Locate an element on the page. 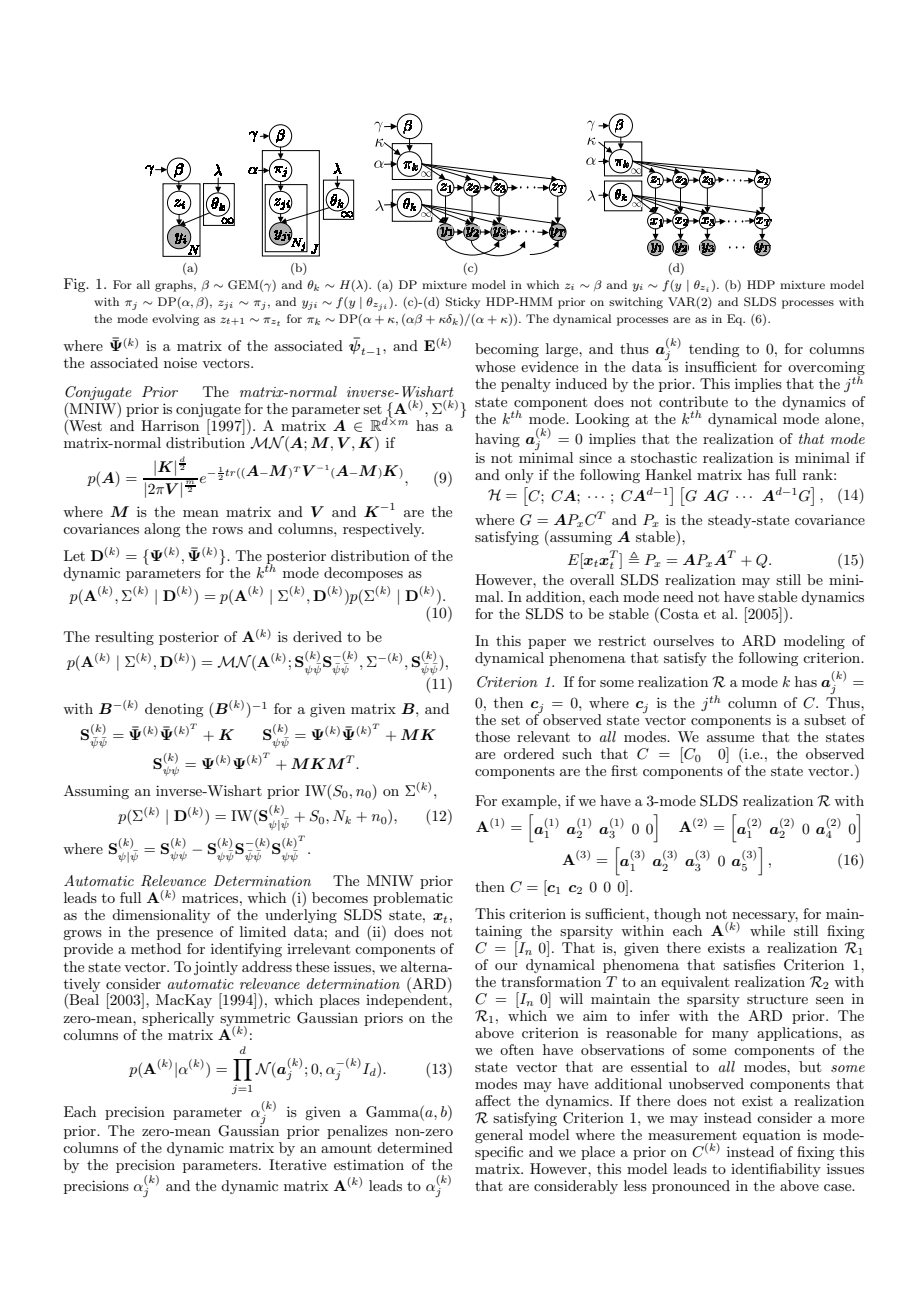 This document has height=1308, width=924. assume is located at coordinates (730, 738).
